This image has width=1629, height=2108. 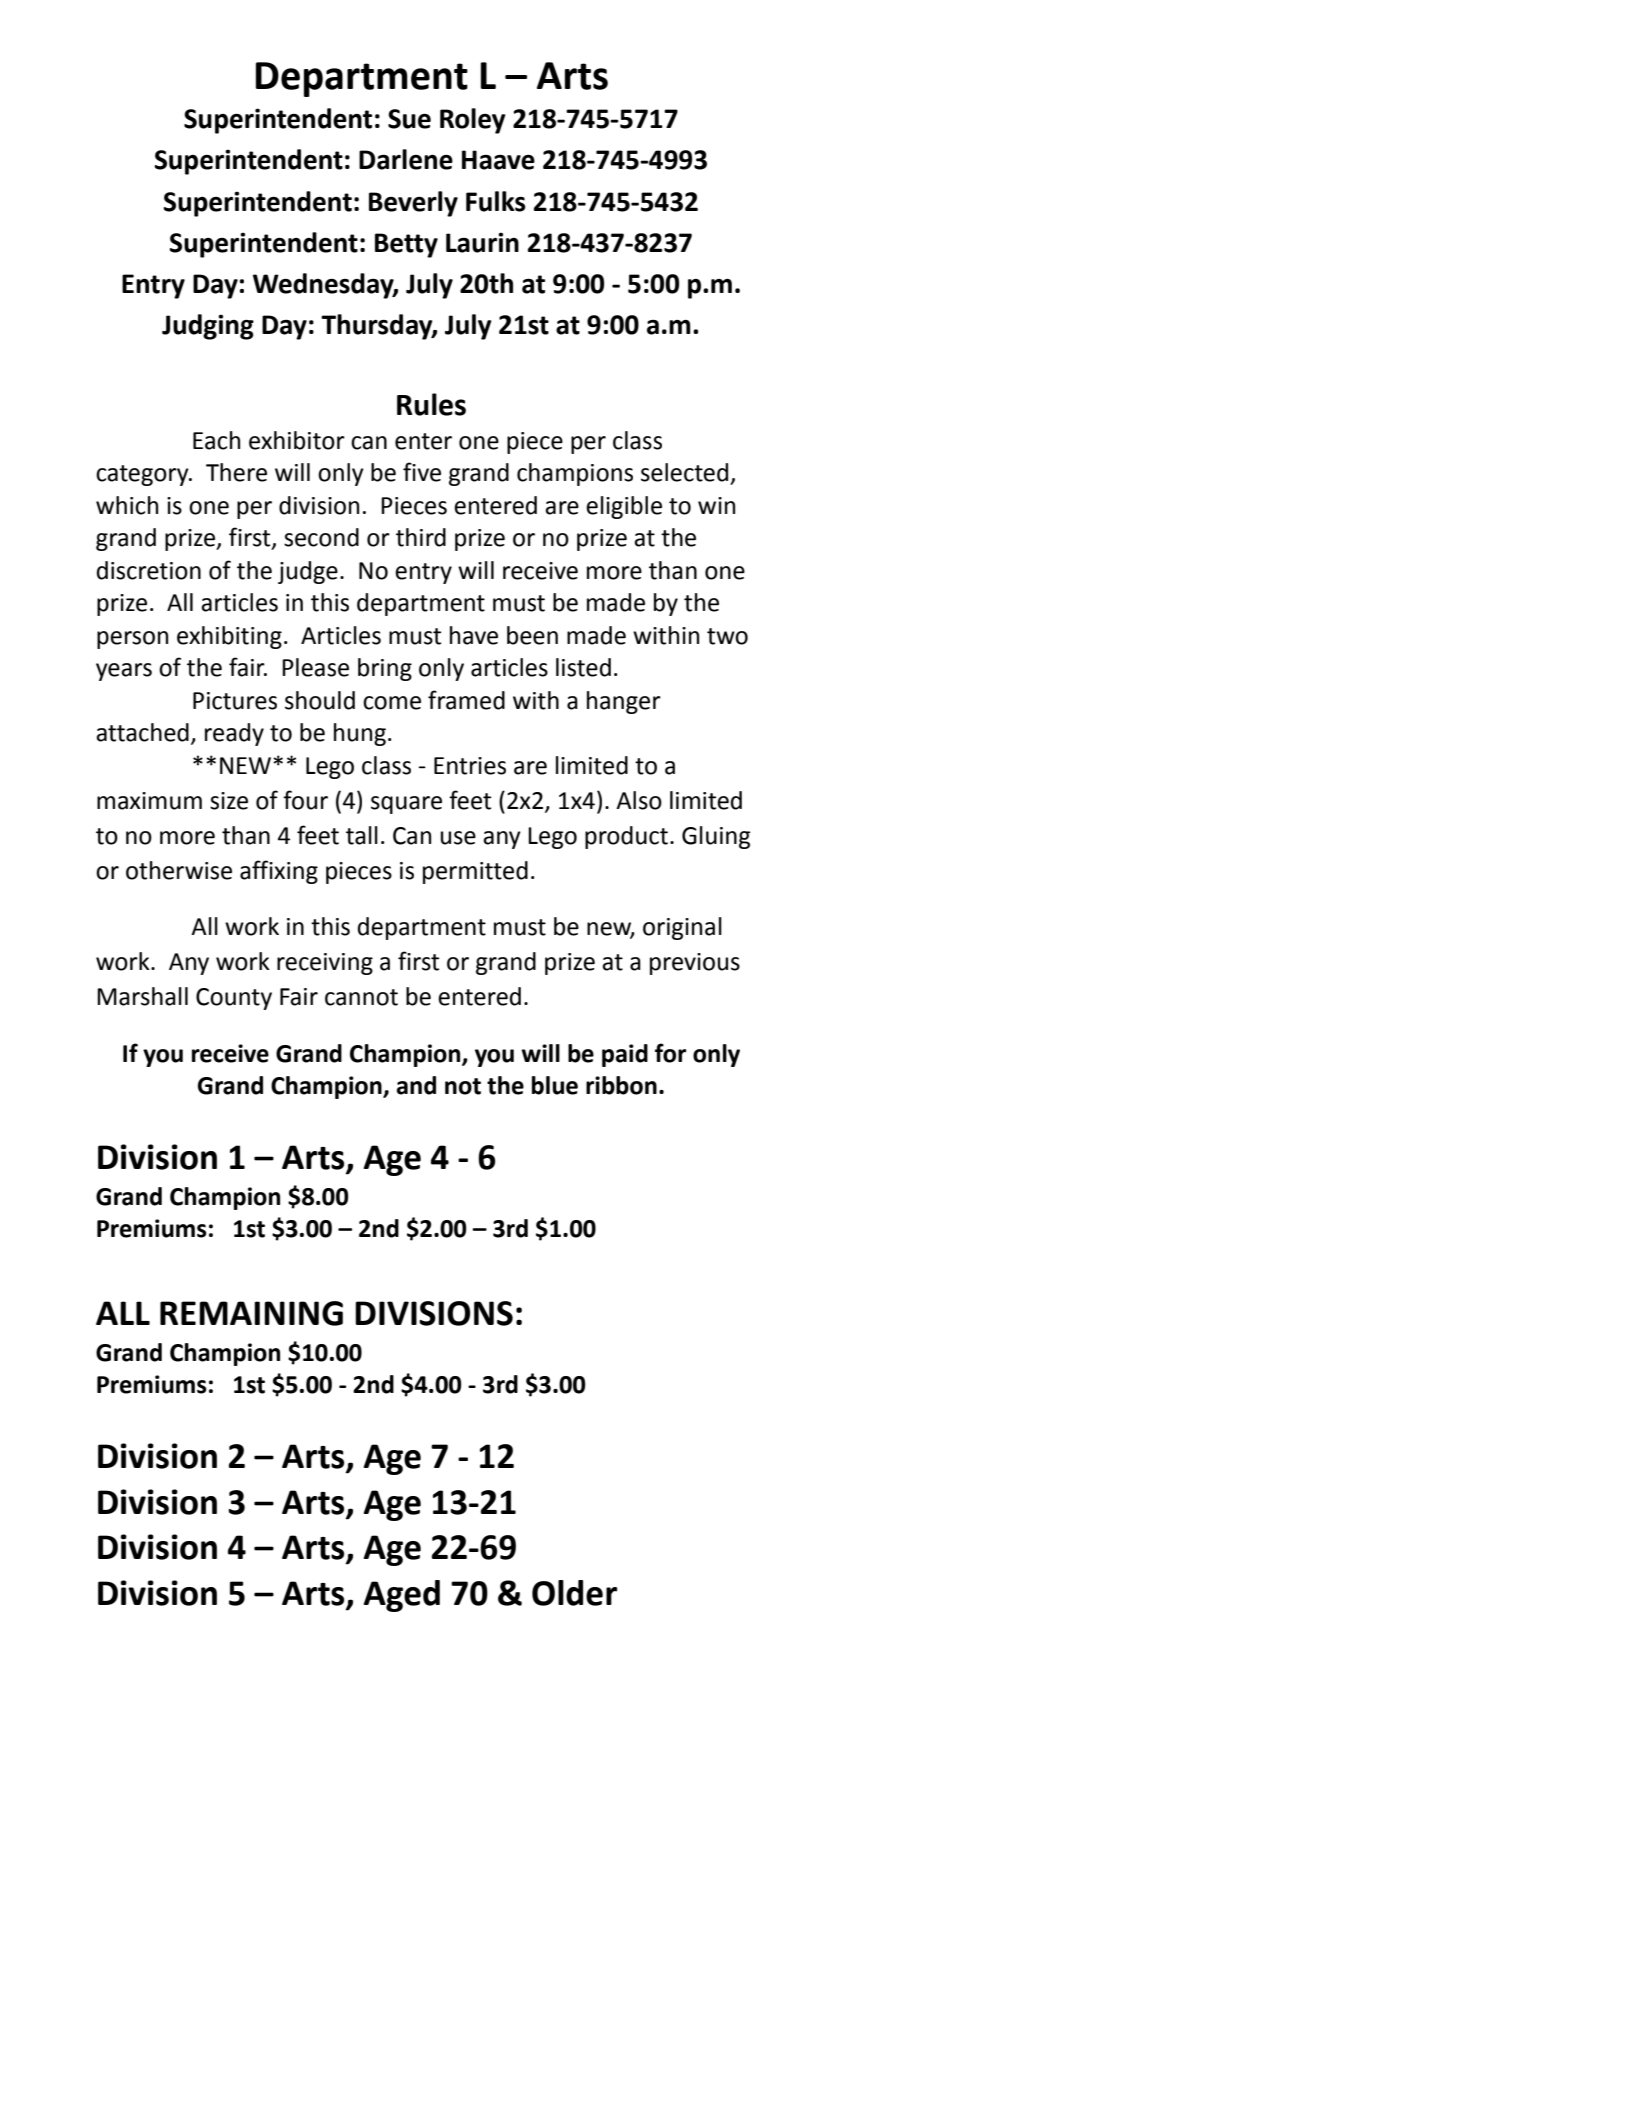 What do you see at coordinates (458, 838) in the image?
I see `use` at bounding box center [458, 838].
